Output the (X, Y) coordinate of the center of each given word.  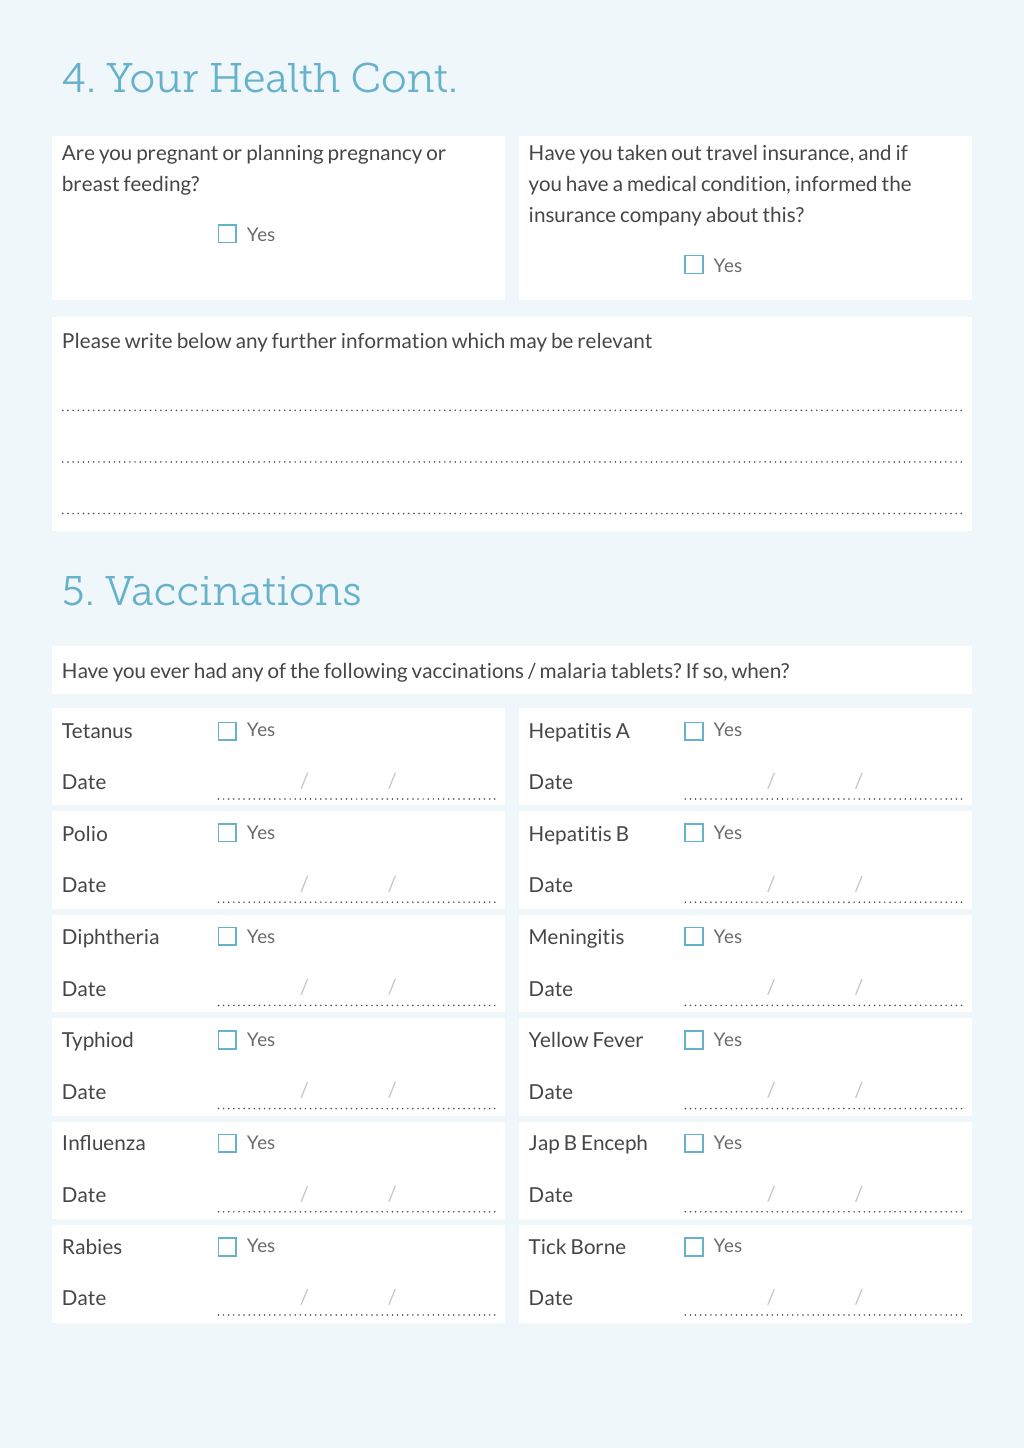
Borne (598, 1246)
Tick (547, 1246)
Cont (400, 77)
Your (152, 77)
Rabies (92, 1246)
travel (731, 152)
